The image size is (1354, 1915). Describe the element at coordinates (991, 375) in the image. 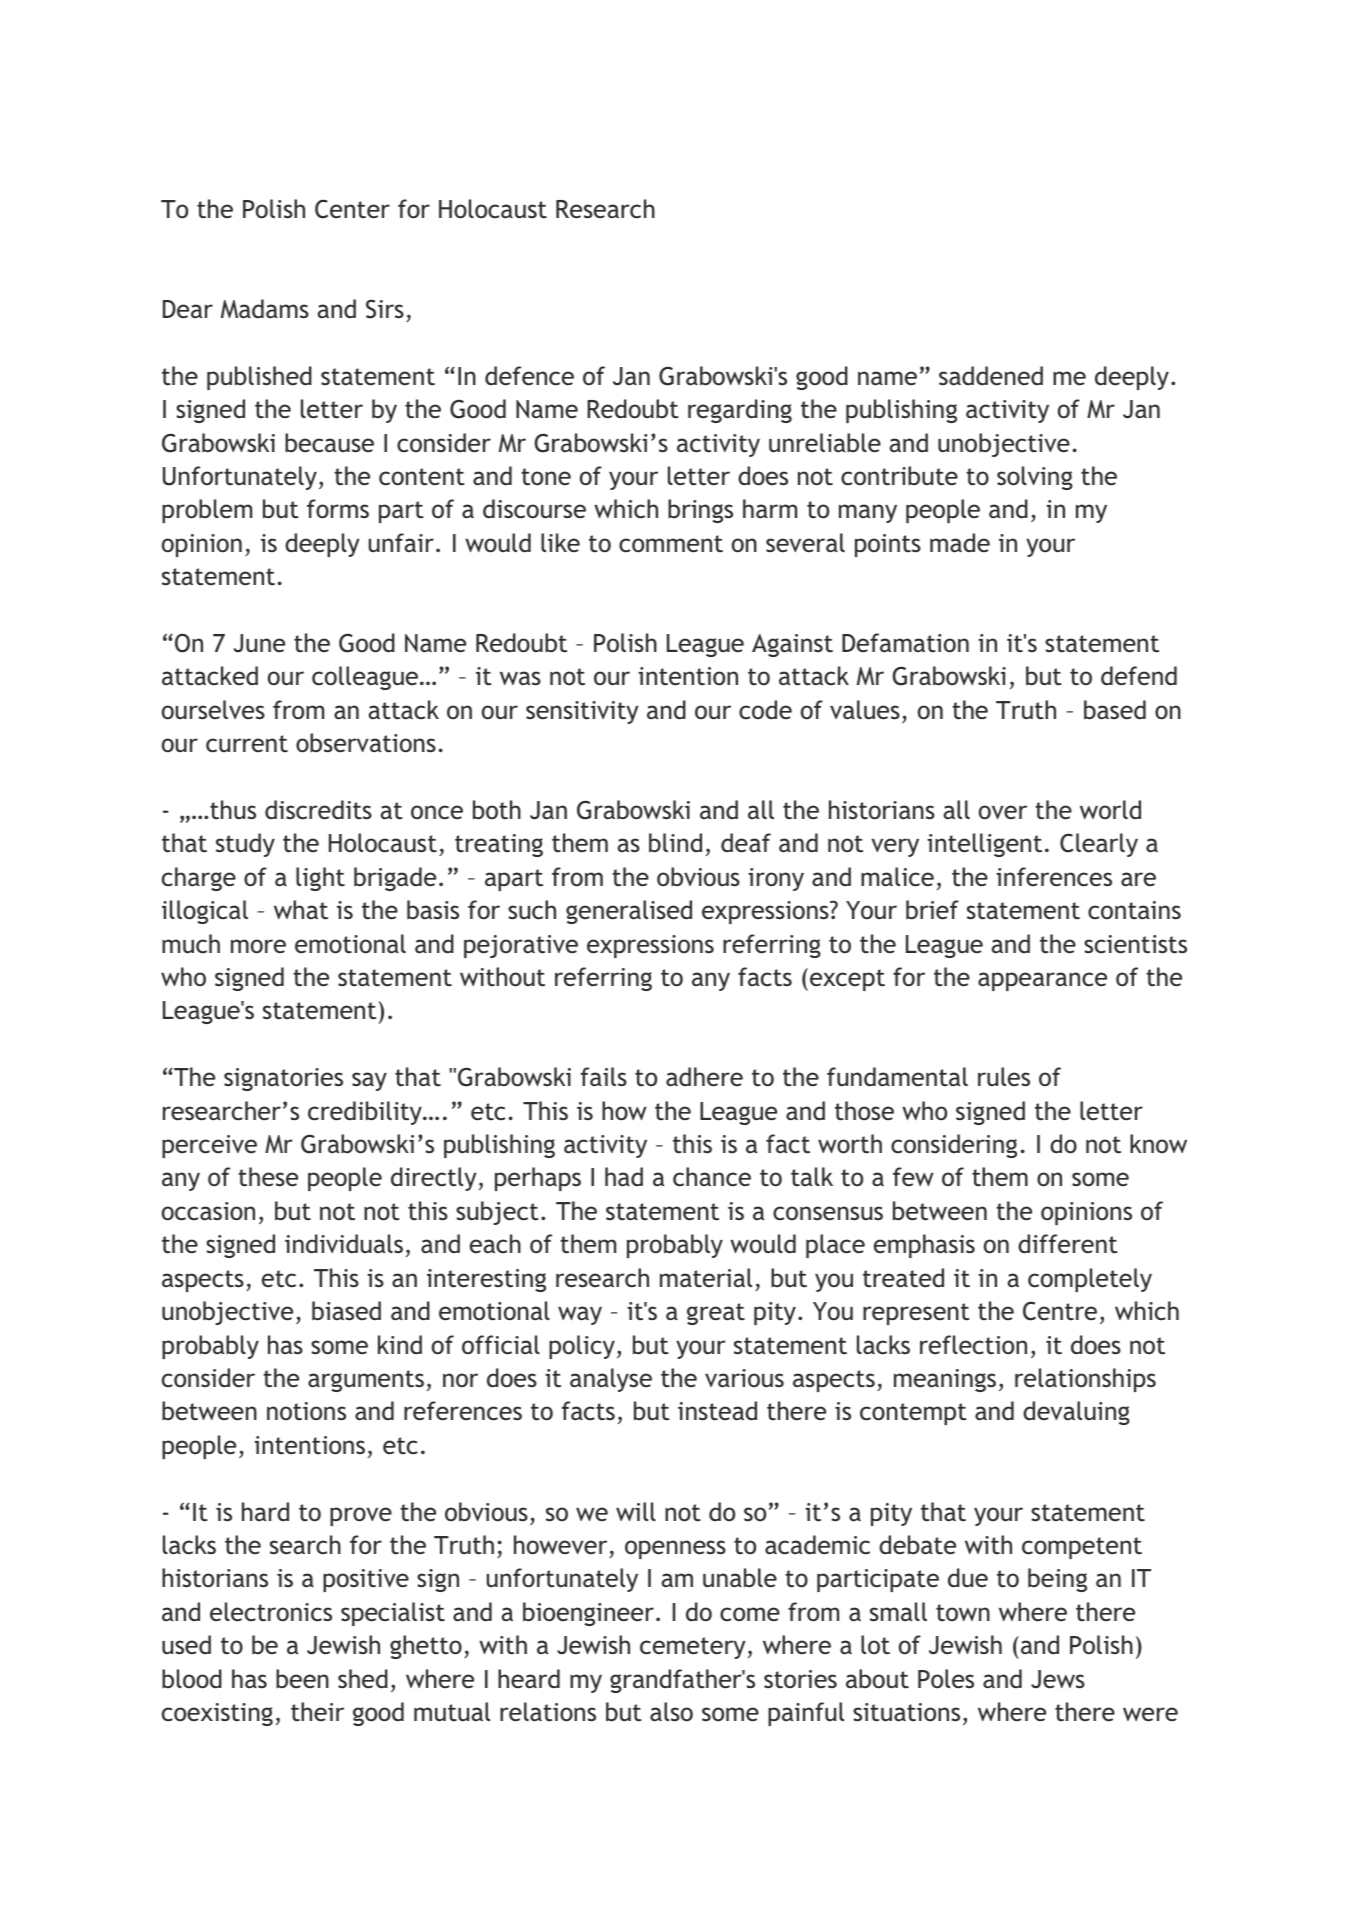

I see `saddened` at that location.
